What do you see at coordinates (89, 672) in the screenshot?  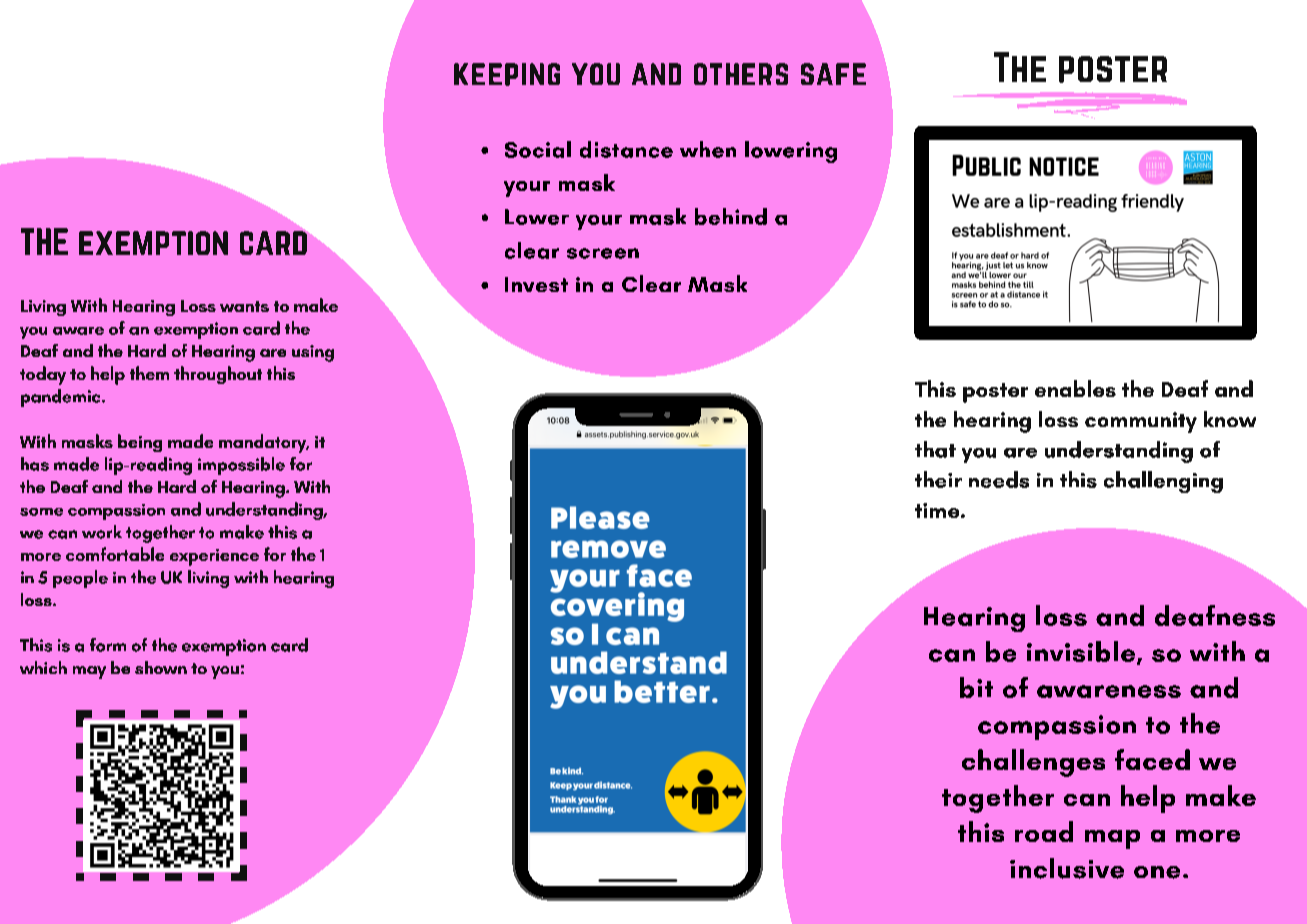 I see `may` at bounding box center [89, 672].
